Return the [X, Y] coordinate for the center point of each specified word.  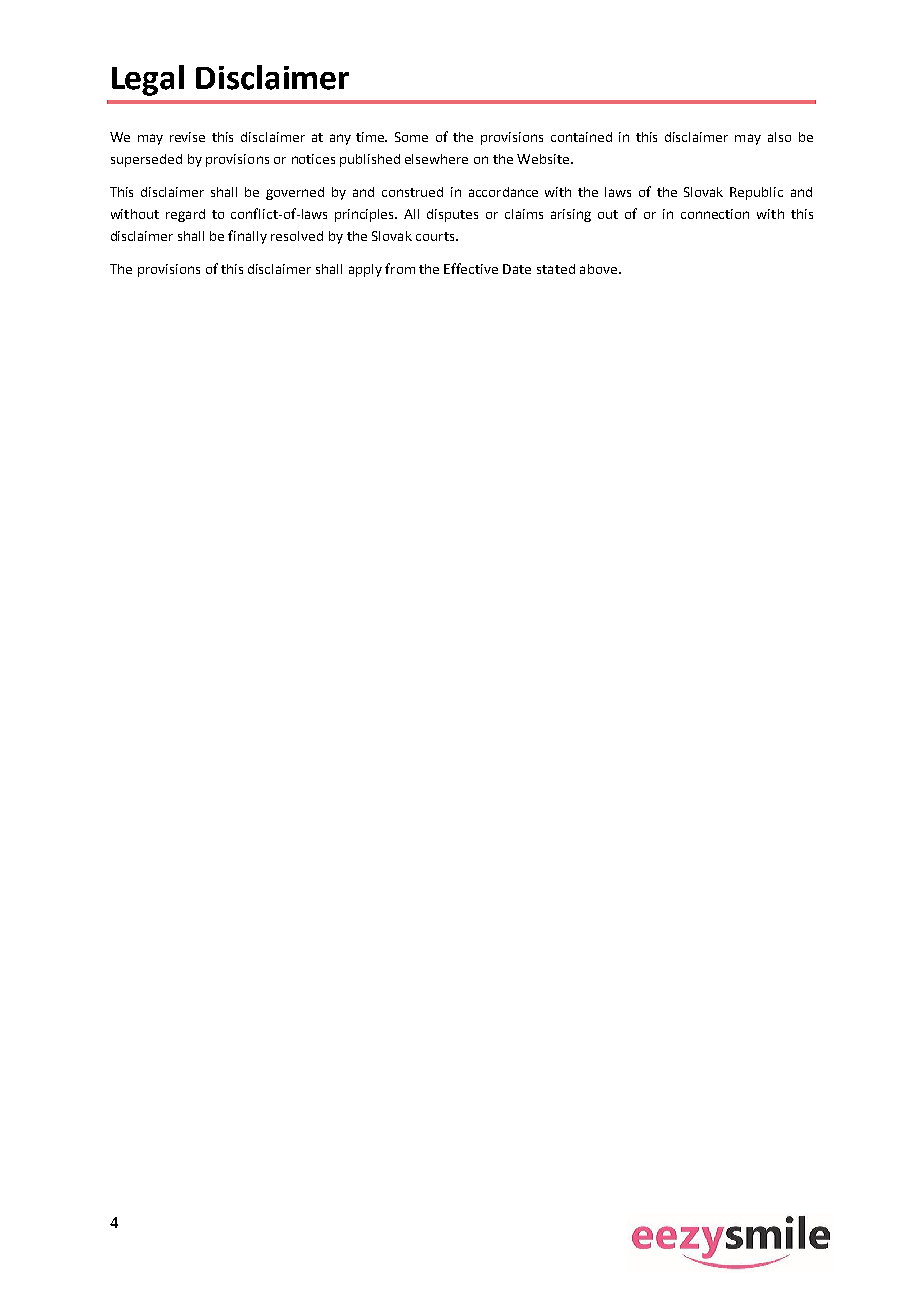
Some [411, 137]
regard [185, 215]
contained [581, 137]
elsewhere [436, 159]
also [779, 137]
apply [365, 270]
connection [715, 214]
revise [187, 137]
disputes [452, 215]
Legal [148, 80]
